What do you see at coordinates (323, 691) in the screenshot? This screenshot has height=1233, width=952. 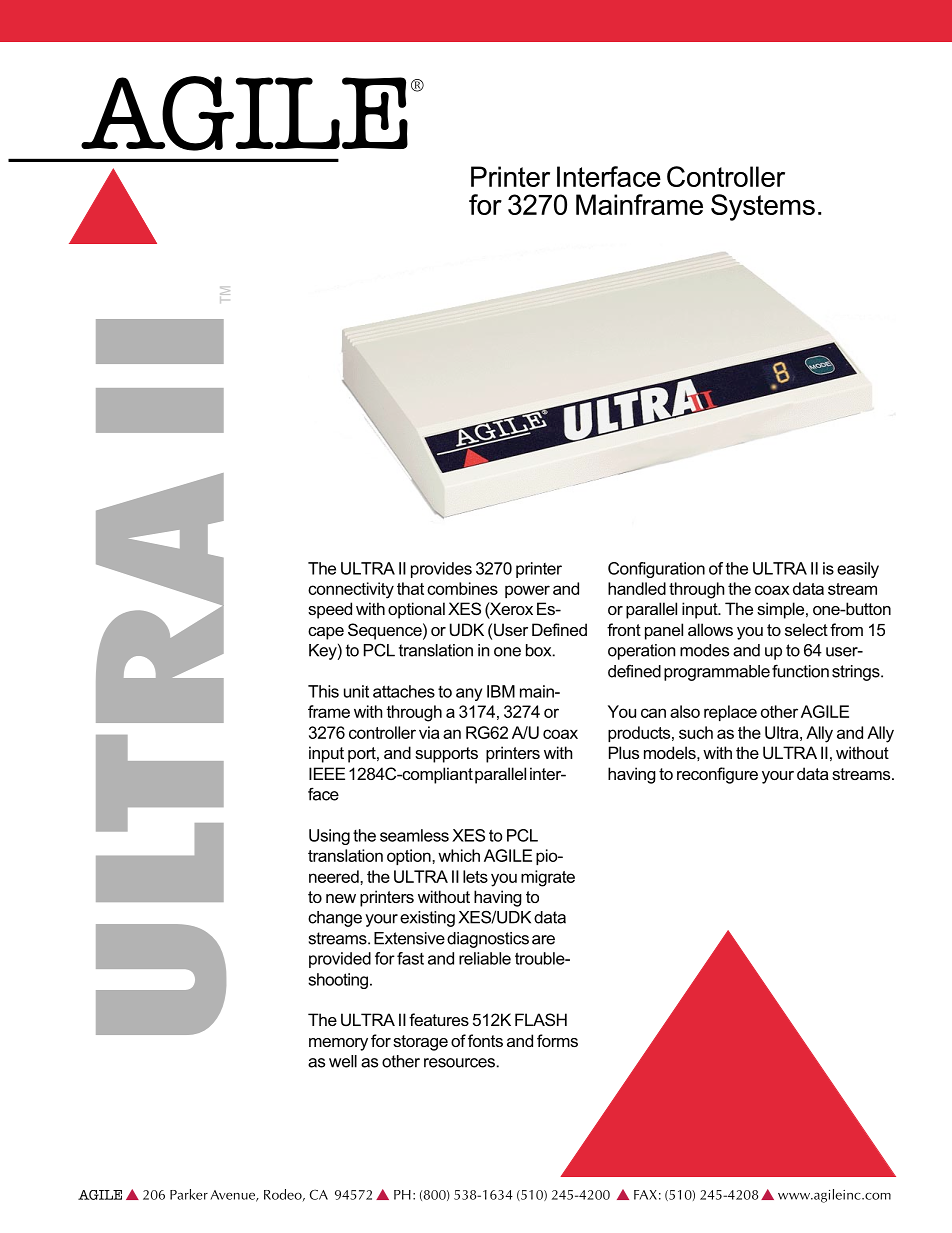 I see `This` at bounding box center [323, 691].
